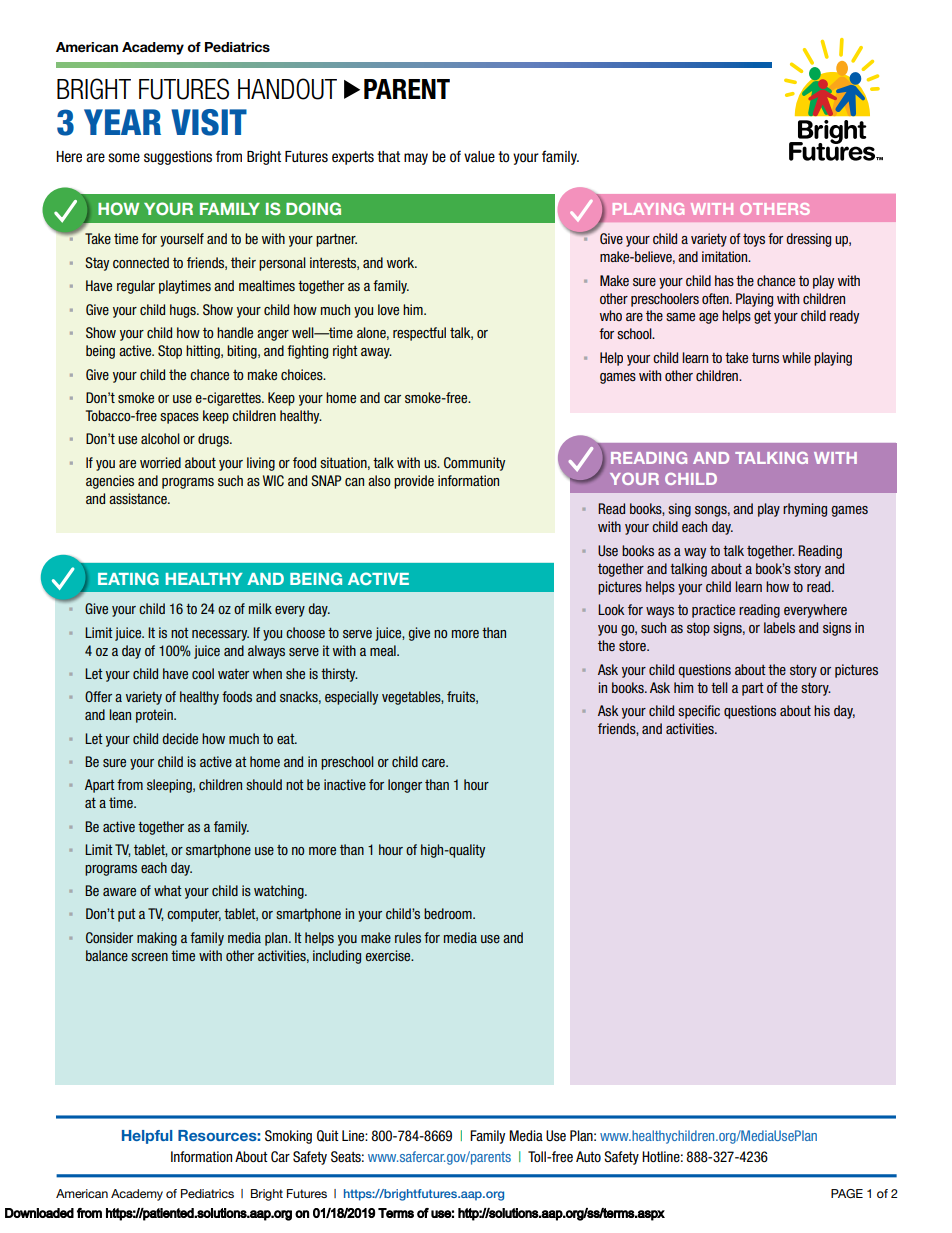 The image size is (952, 1233). I want to click on thirsty, so click(339, 675).
